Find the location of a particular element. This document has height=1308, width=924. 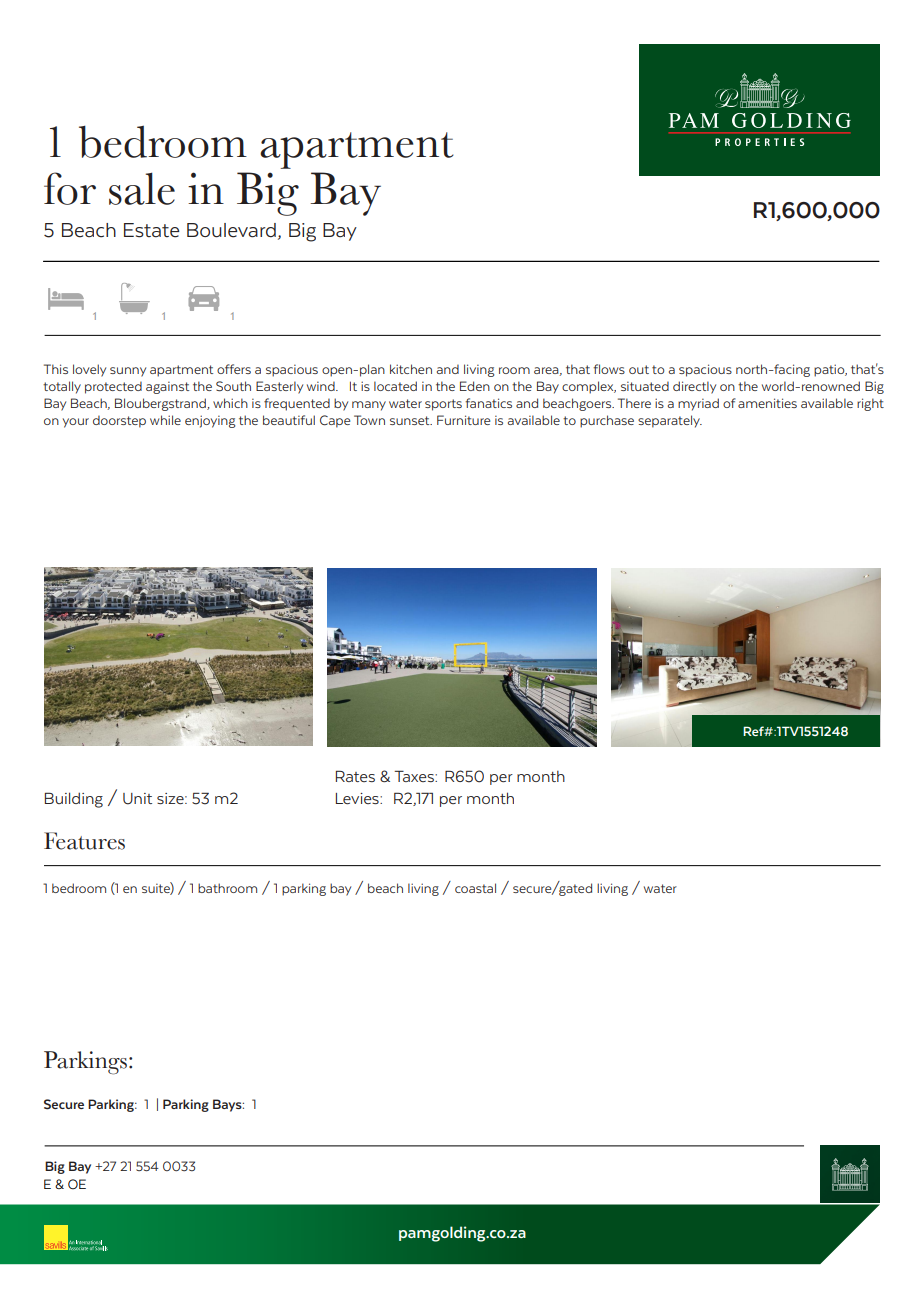

Boulevard is located at coordinates (231, 230).
